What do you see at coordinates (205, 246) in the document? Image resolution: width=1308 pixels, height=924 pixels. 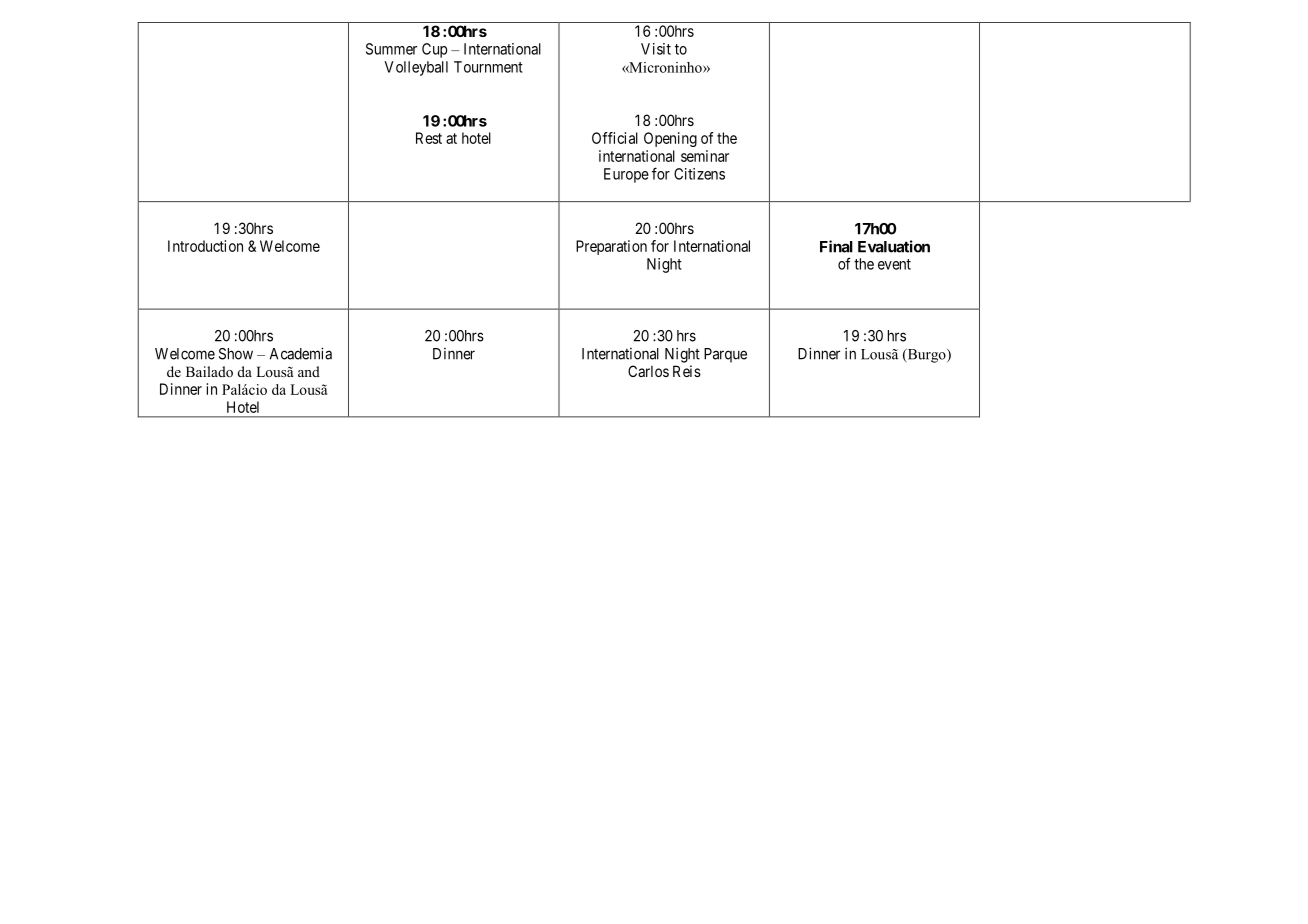 I see `Introduction` at bounding box center [205, 246].
